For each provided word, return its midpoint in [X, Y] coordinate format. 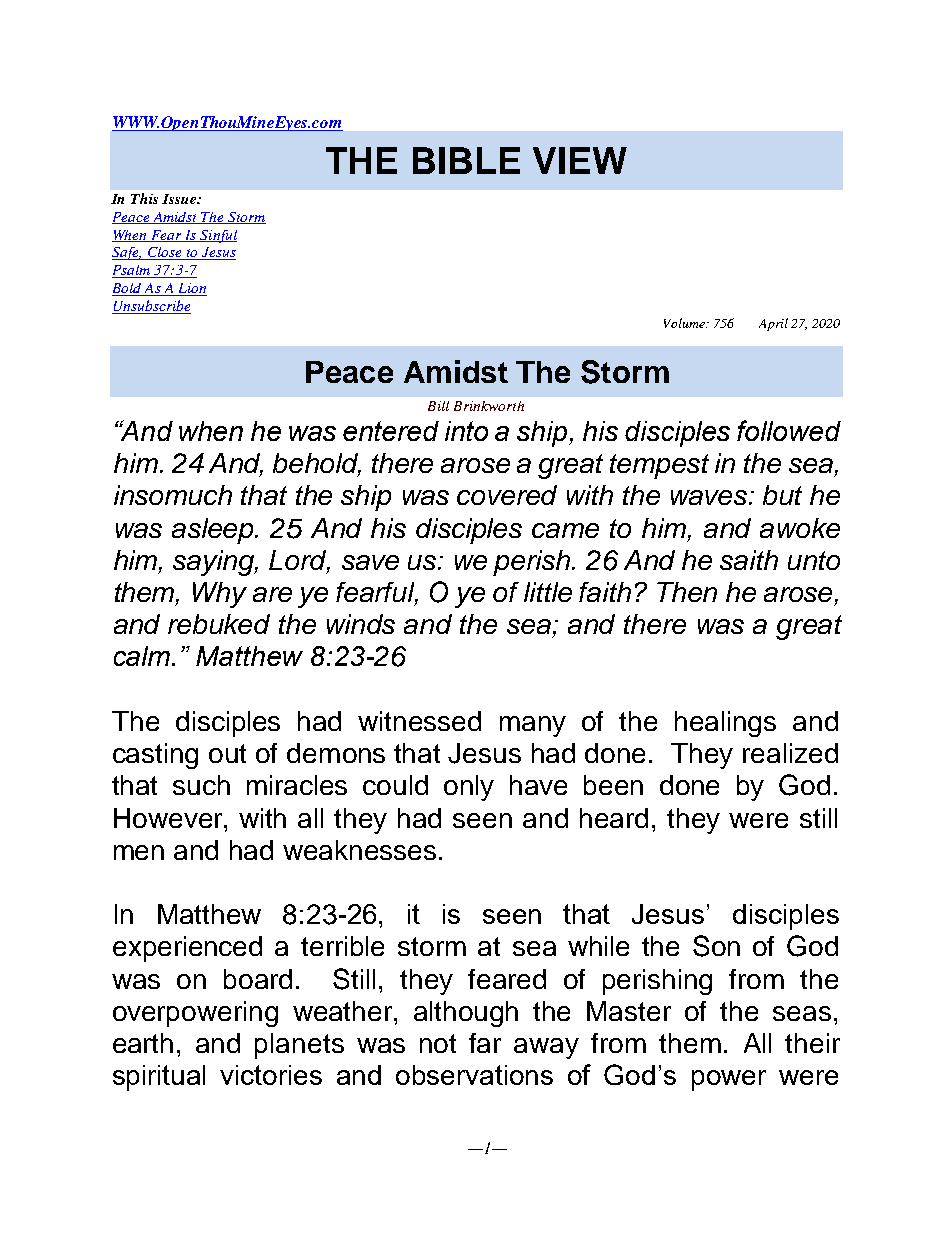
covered [507, 495]
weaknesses [359, 850]
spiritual [159, 1078]
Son [716, 946]
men [139, 852]
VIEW [580, 160]
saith [749, 560]
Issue [180, 199]
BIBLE [466, 160]
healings [725, 724]
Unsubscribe [151, 307]
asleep [214, 531]
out [227, 753]
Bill [438, 406]
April [773, 324]
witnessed [419, 721]
